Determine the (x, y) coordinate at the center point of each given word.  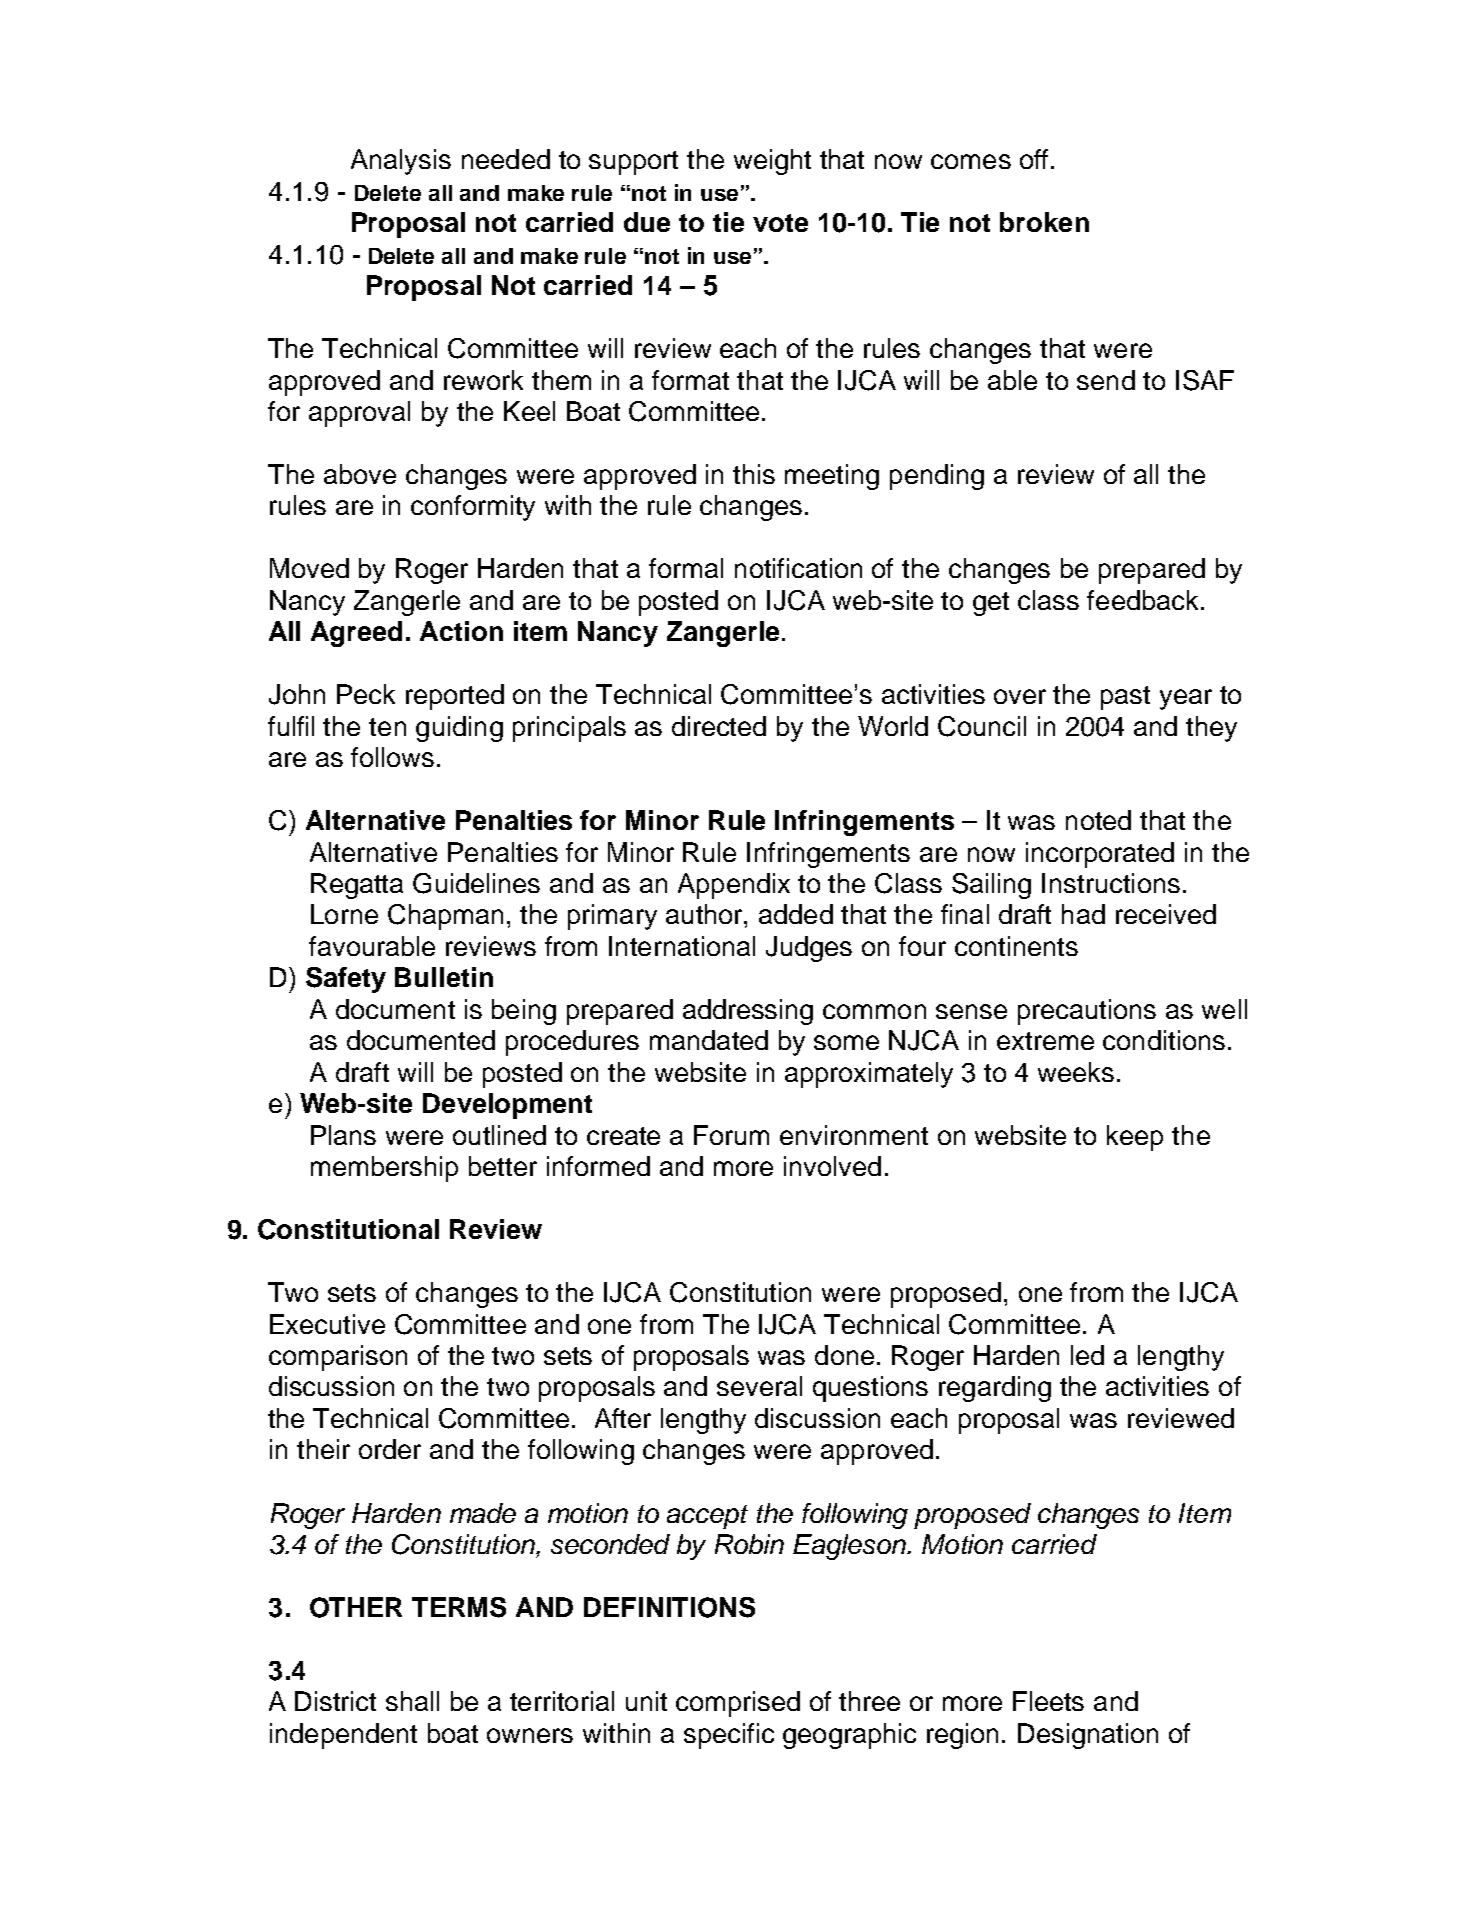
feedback (1142, 600)
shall (412, 1701)
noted (1098, 820)
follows (392, 757)
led (1087, 1355)
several (759, 1386)
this (754, 474)
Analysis (401, 162)
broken (1044, 222)
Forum (731, 1135)
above (360, 474)
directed (719, 726)
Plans (343, 1135)
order (390, 1449)
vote (780, 223)
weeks (1076, 1072)
